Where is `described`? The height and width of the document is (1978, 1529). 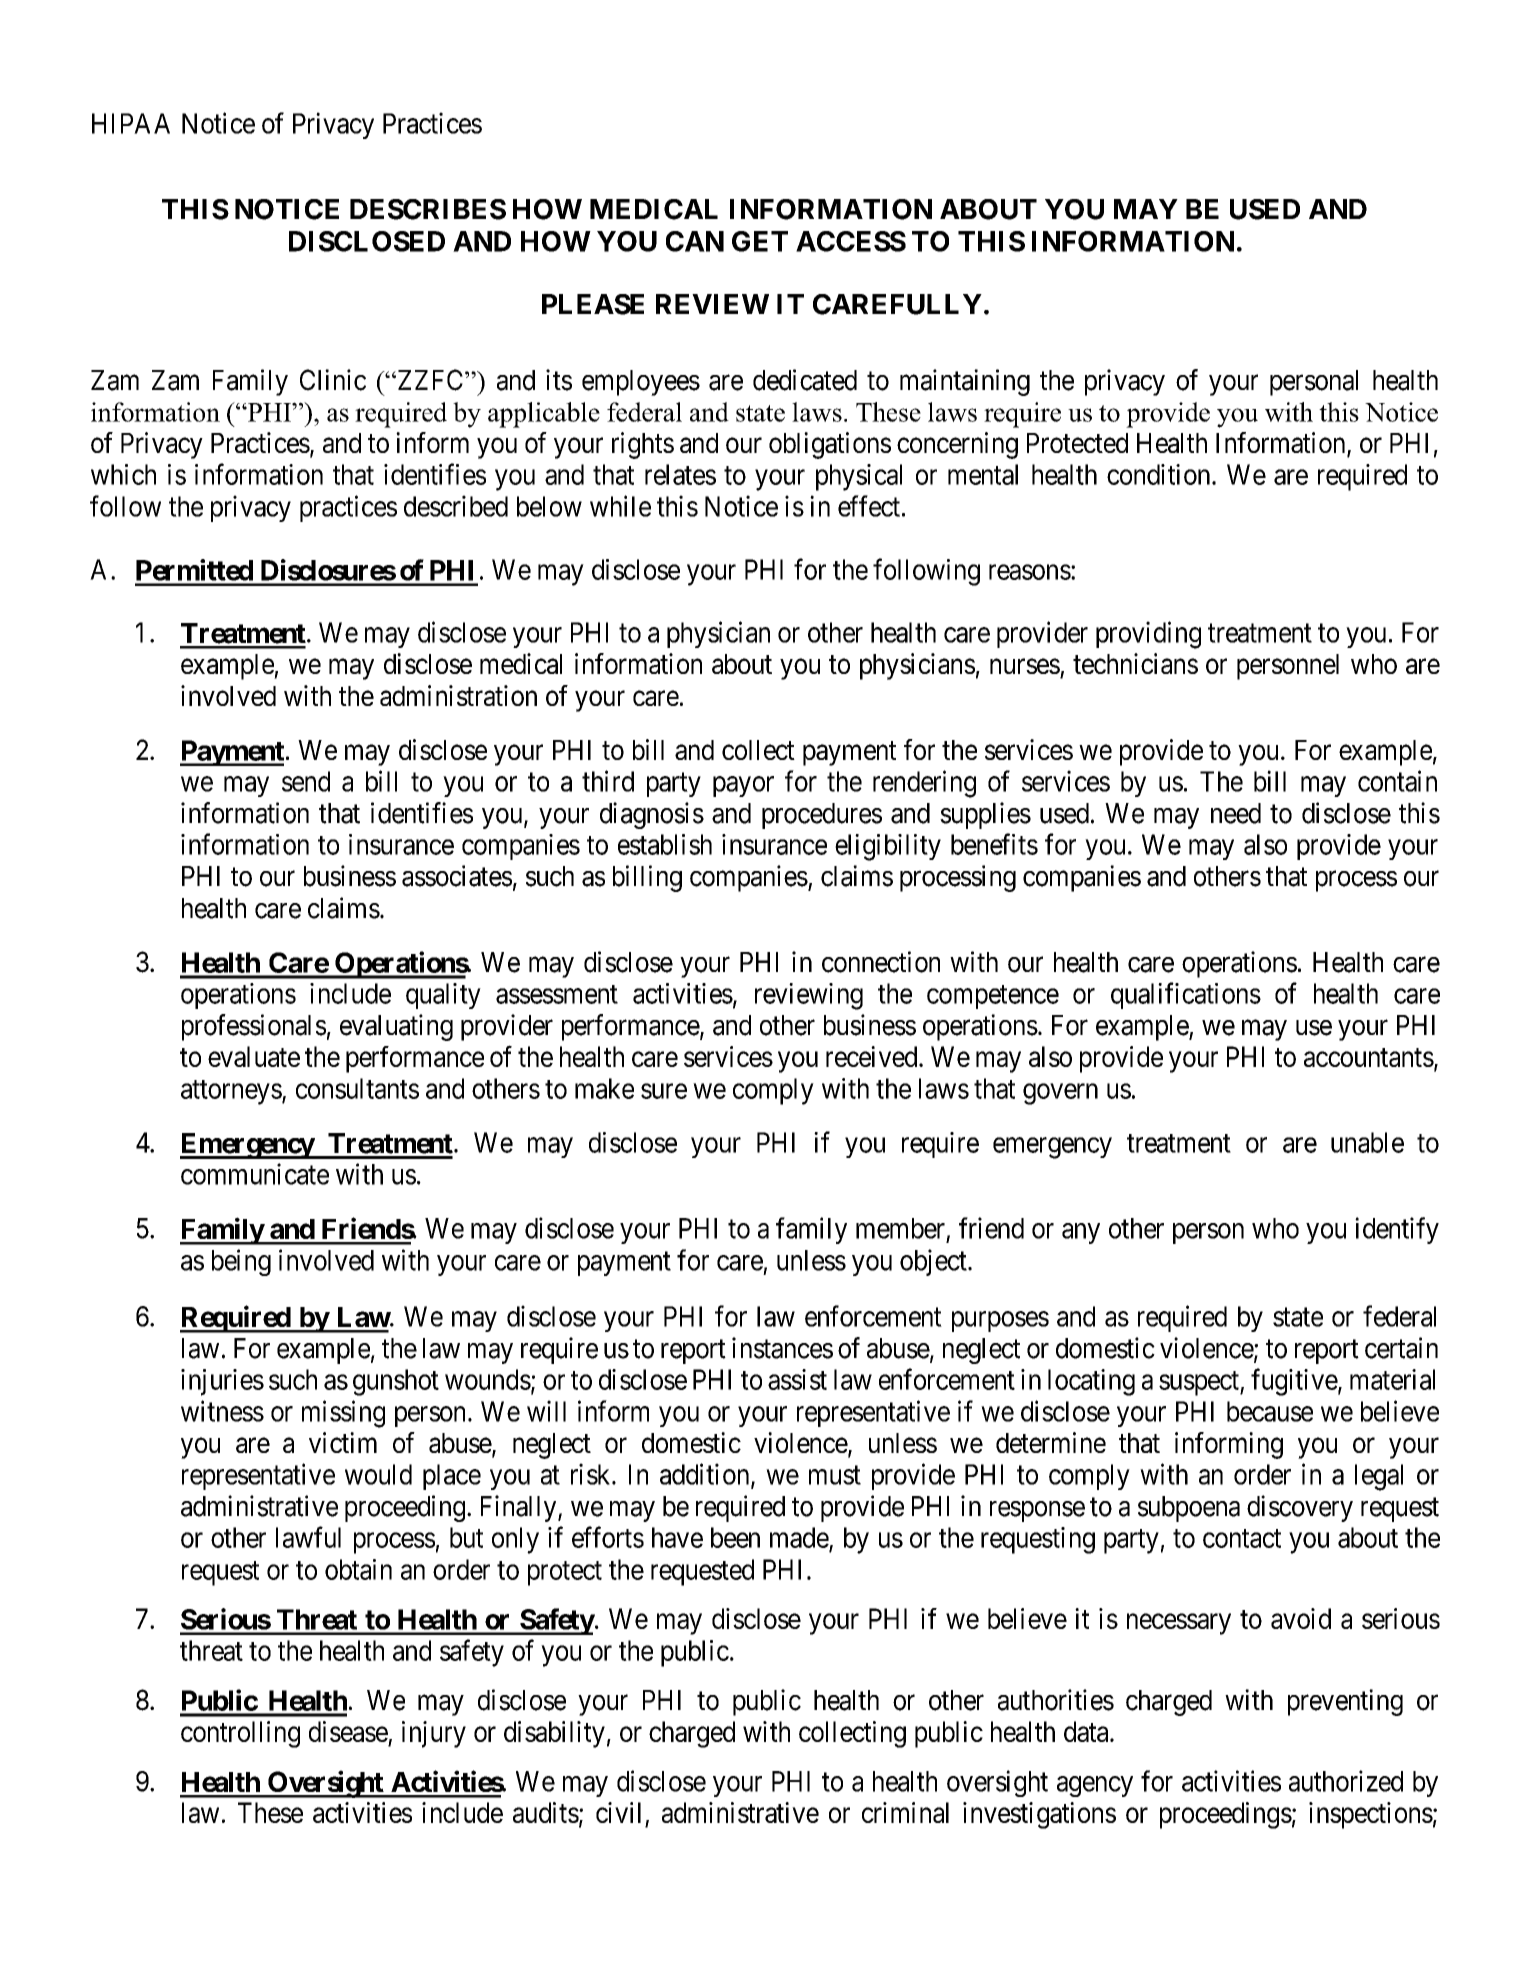
described is located at coordinates (456, 506).
